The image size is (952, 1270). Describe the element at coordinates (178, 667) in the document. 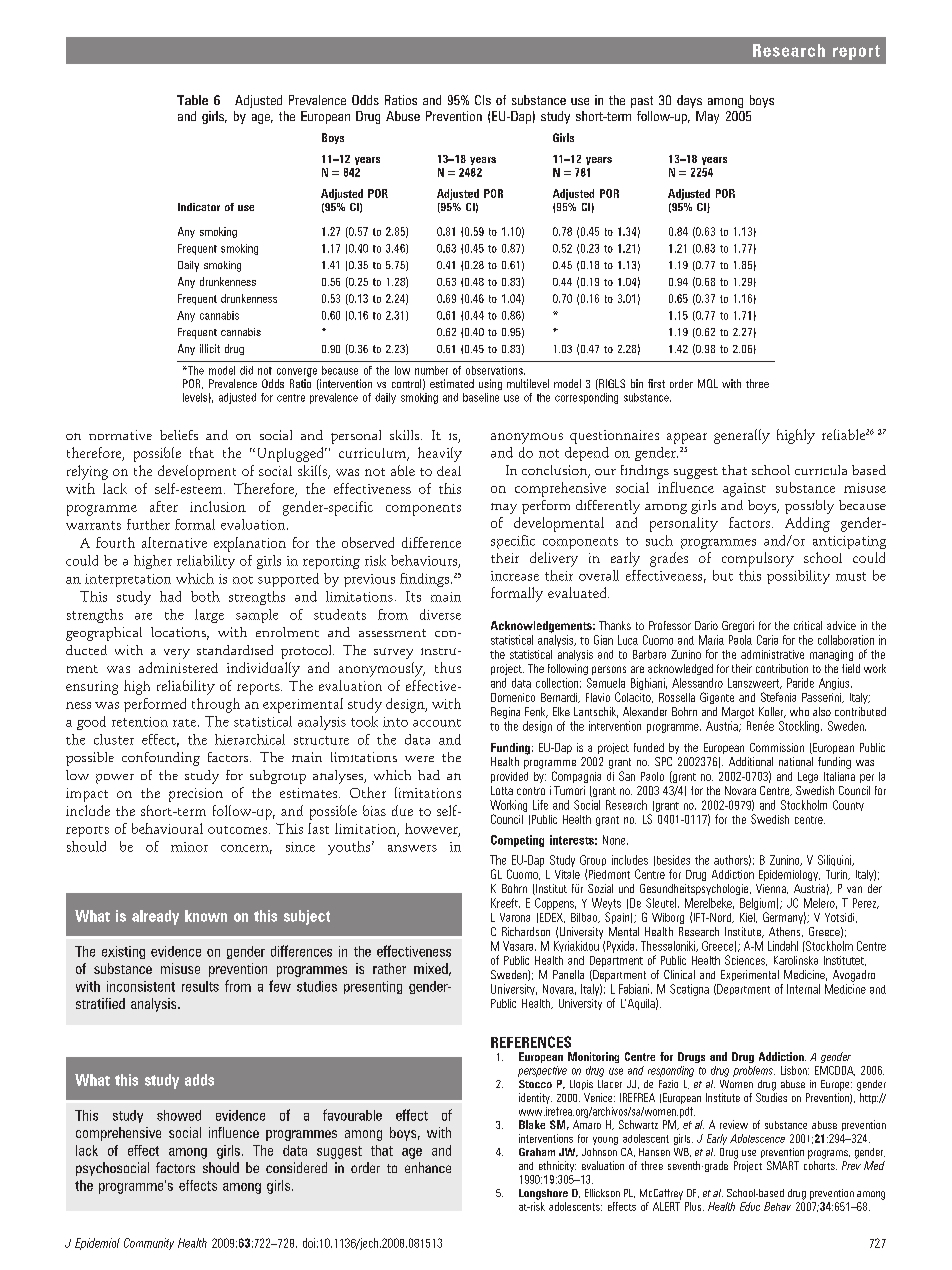

I see `administered` at that location.
